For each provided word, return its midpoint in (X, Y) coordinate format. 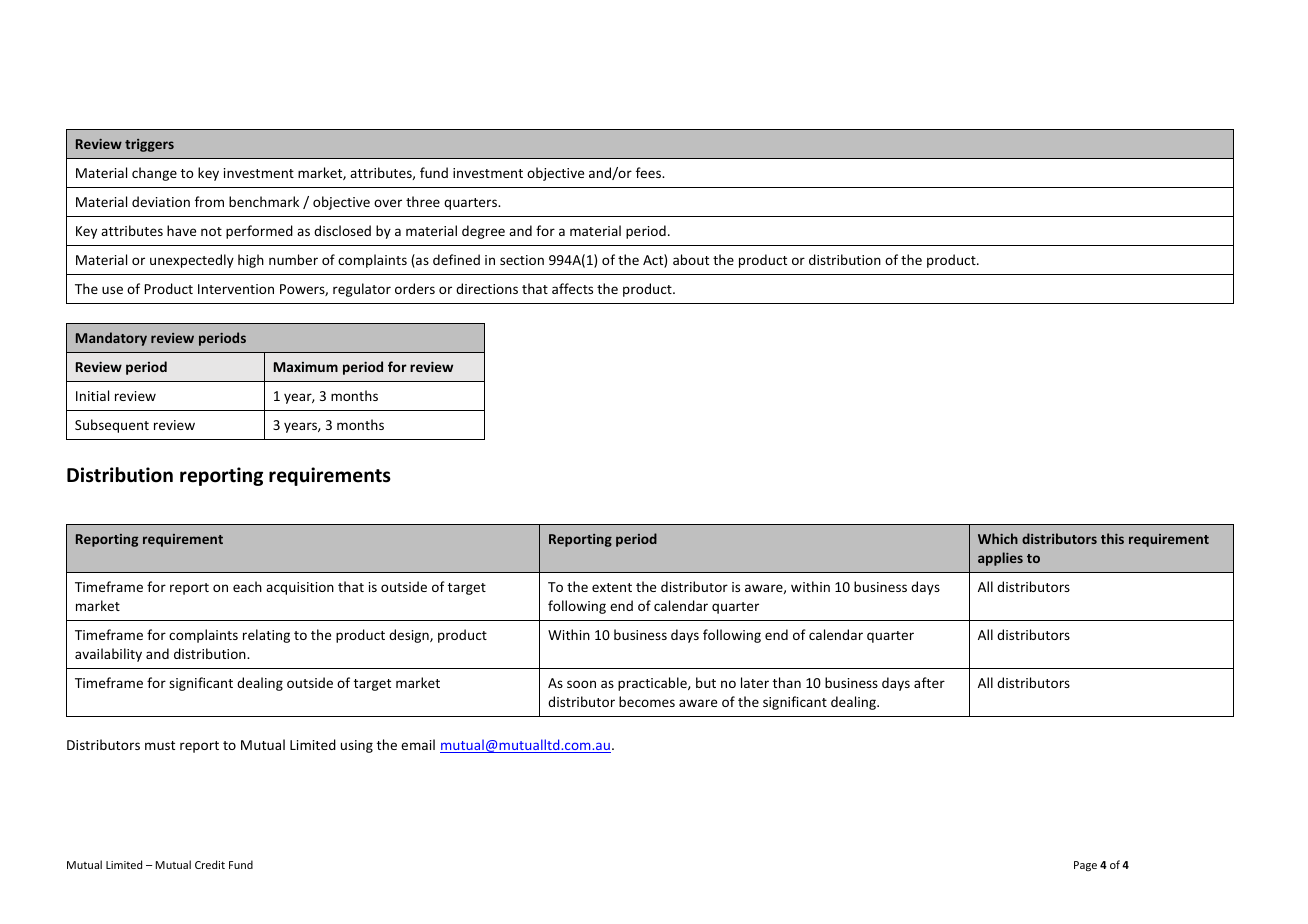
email (418, 744)
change (154, 174)
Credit (210, 864)
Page (1085, 866)
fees (650, 172)
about (691, 259)
